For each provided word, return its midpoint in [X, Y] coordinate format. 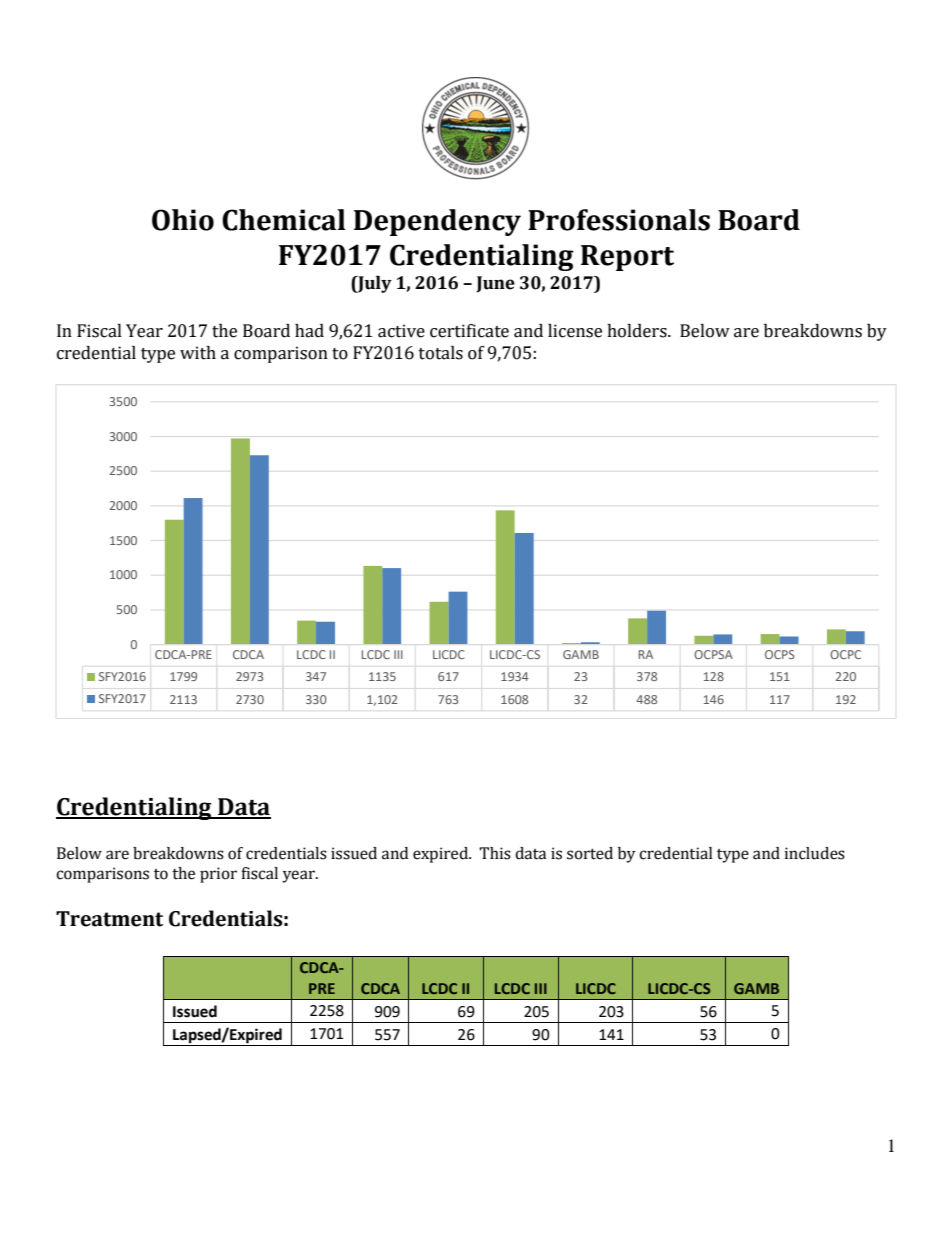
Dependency [437, 222]
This [495, 853]
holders [638, 331]
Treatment [109, 919]
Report [627, 258]
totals [441, 353]
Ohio [183, 220]
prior [218, 875]
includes [815, 853]
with [198, 353]
